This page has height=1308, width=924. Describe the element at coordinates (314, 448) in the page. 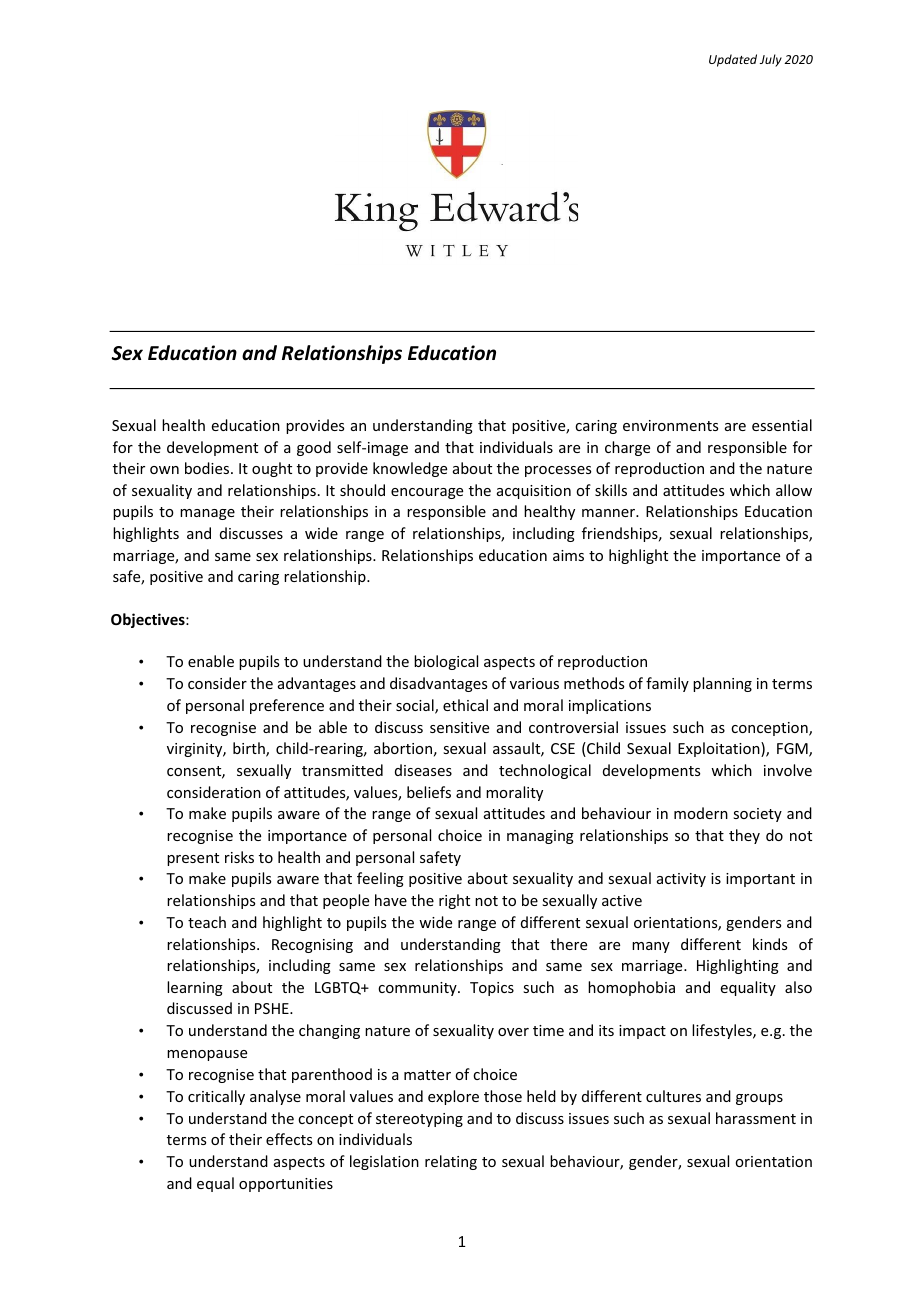

I see `good` at that location.
